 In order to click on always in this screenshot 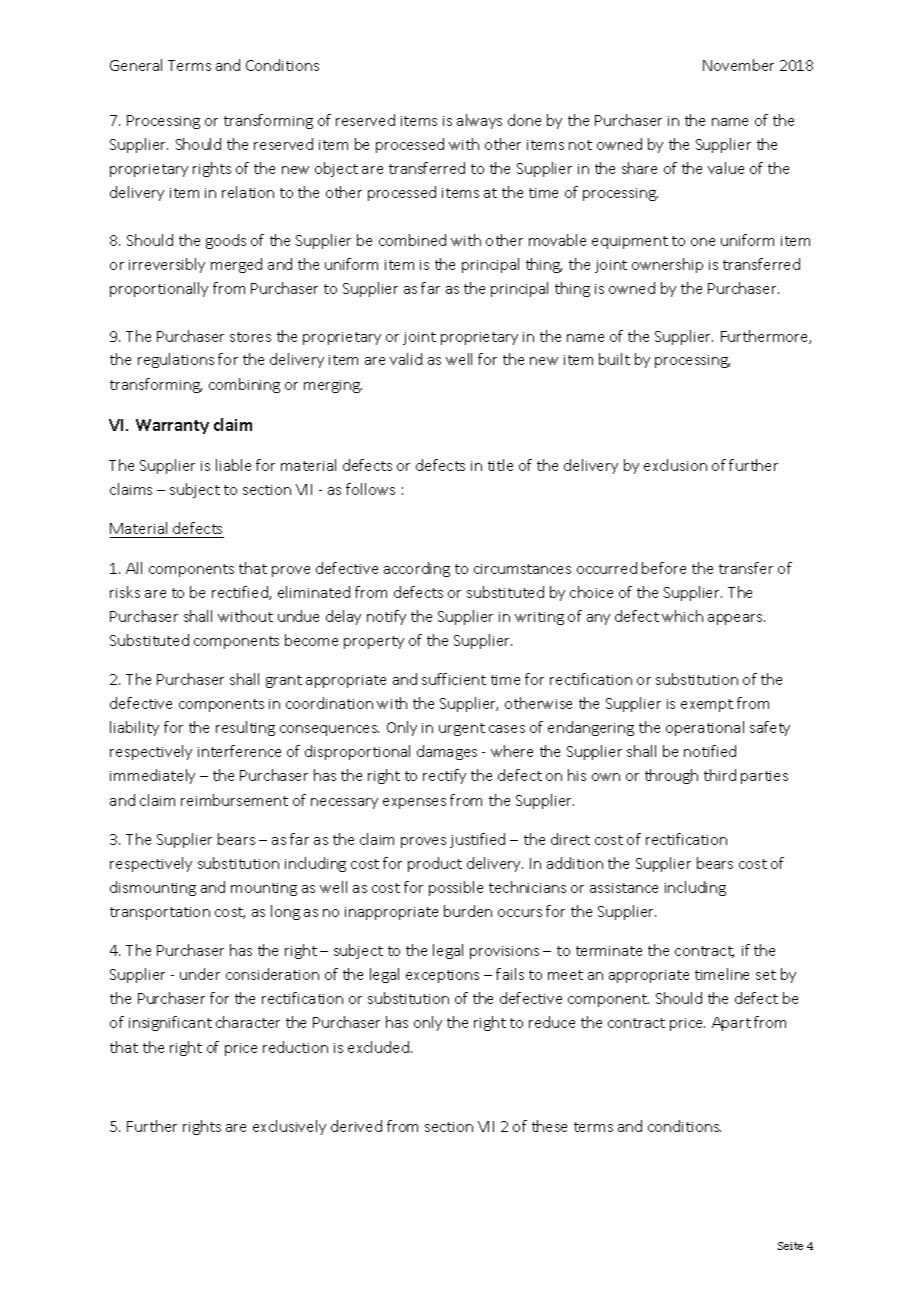, I will do `click(479, 121)`.
